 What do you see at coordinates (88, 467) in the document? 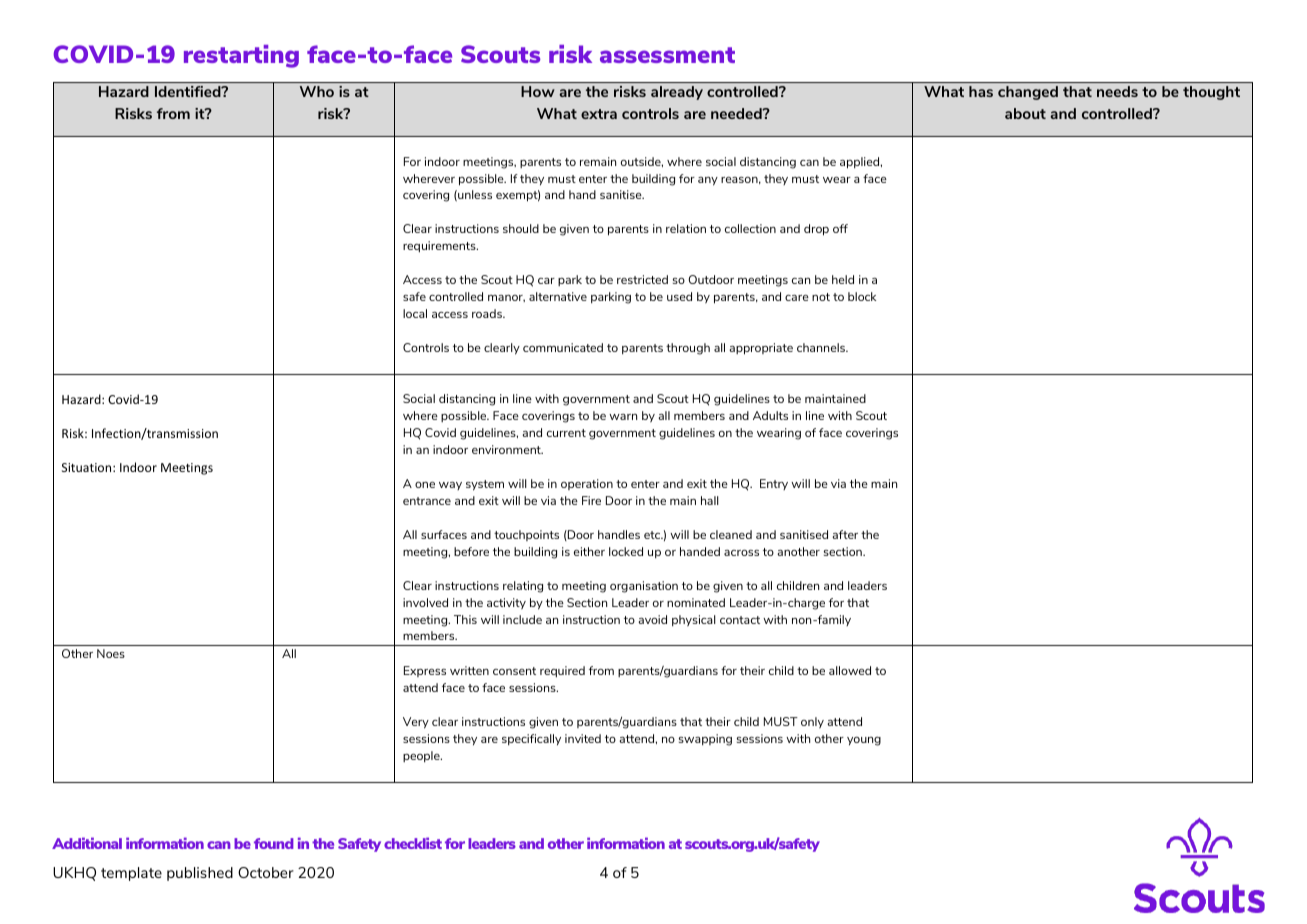
I see `Situation` at bounding box center [88, 467].
